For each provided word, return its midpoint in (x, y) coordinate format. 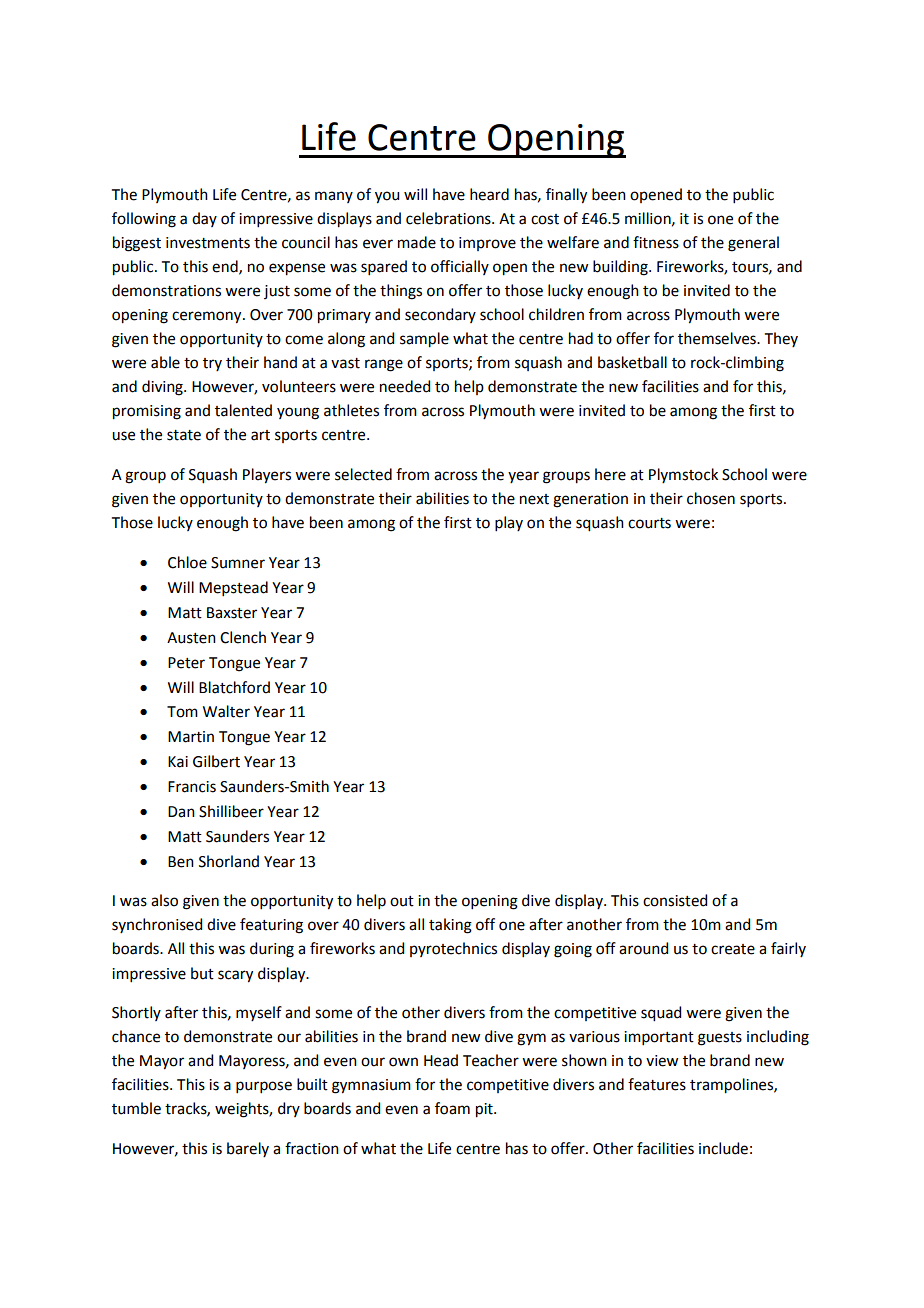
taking (450, 926)
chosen (711, 498)
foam (452, 1108)
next (534, 499)
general (753, 244)
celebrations (449, 218)
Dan (181, 812)
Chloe (187, 562)
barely (248, 1149)
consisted (675, 900)
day (204, 219)
